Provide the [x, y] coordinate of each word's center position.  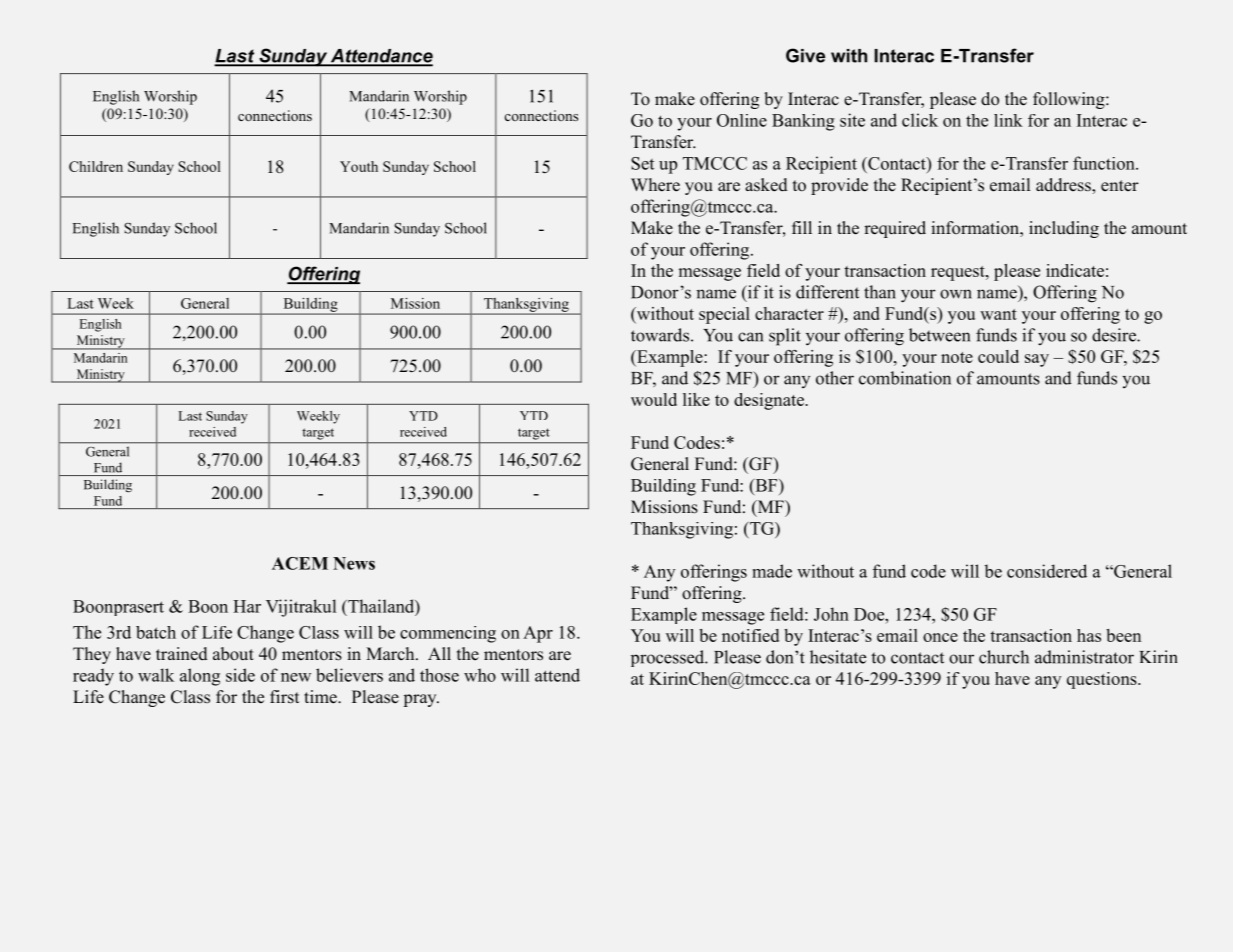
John [831, 614]
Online [742, 120]
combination [905, 378]
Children [96, 166]
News [354, 563]
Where [655, 185]
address [1064, 185]
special [724, 315]
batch [156, 632]
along [200, 677]
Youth [359, 166]
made [772, 571]
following [1070, 100]
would [654, 399]
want [998, 314]
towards [660, 335]
